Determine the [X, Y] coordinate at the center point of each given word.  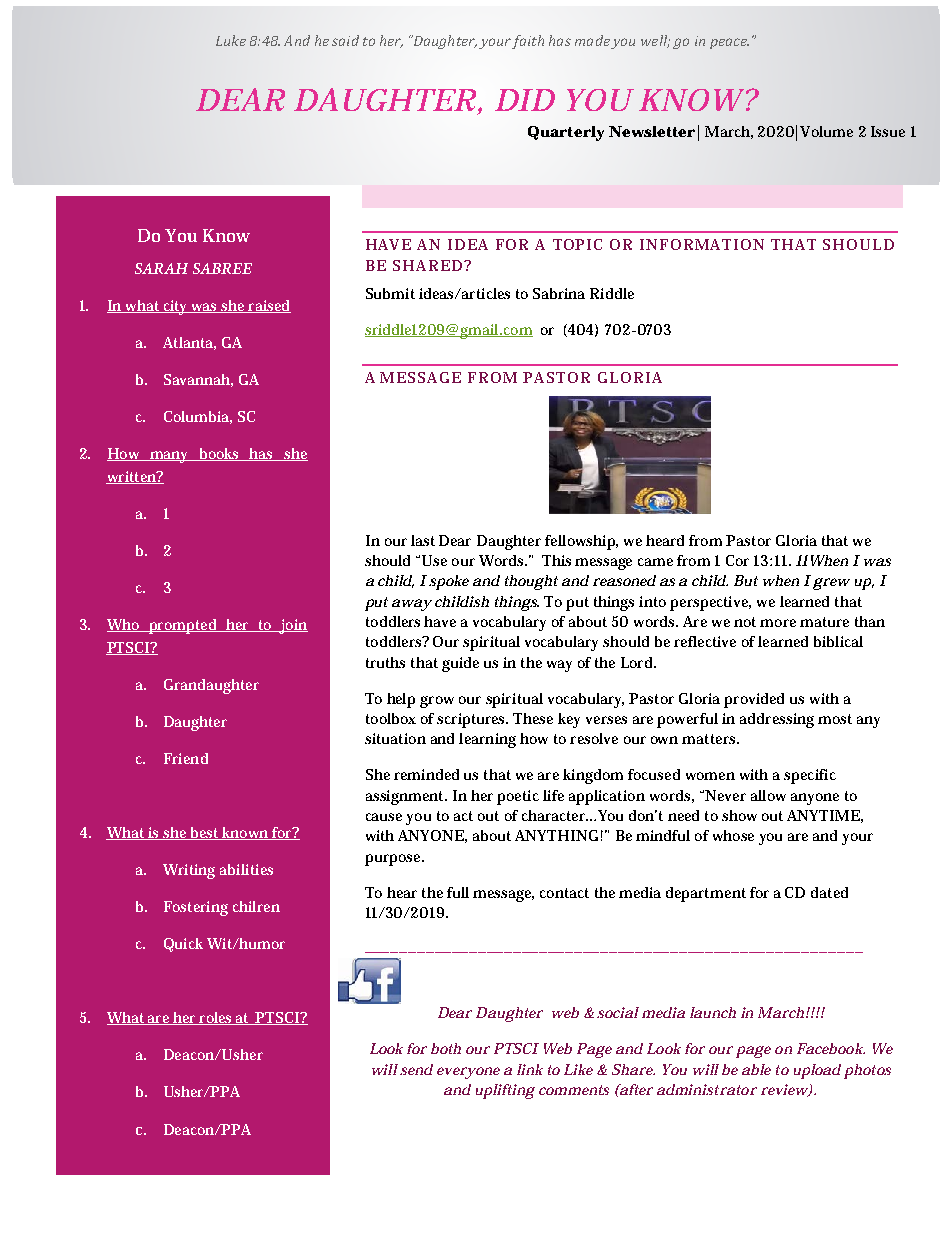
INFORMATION [702, 244]
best [204, 833]
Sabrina [559, 293]
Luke [231, 40]
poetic [518, 797]
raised [269, 306]
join [292, 626]
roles [216, 1018]
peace [729, 43]
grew [831, 584]
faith [528, 42]
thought [531, 582]
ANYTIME [823, 815]
